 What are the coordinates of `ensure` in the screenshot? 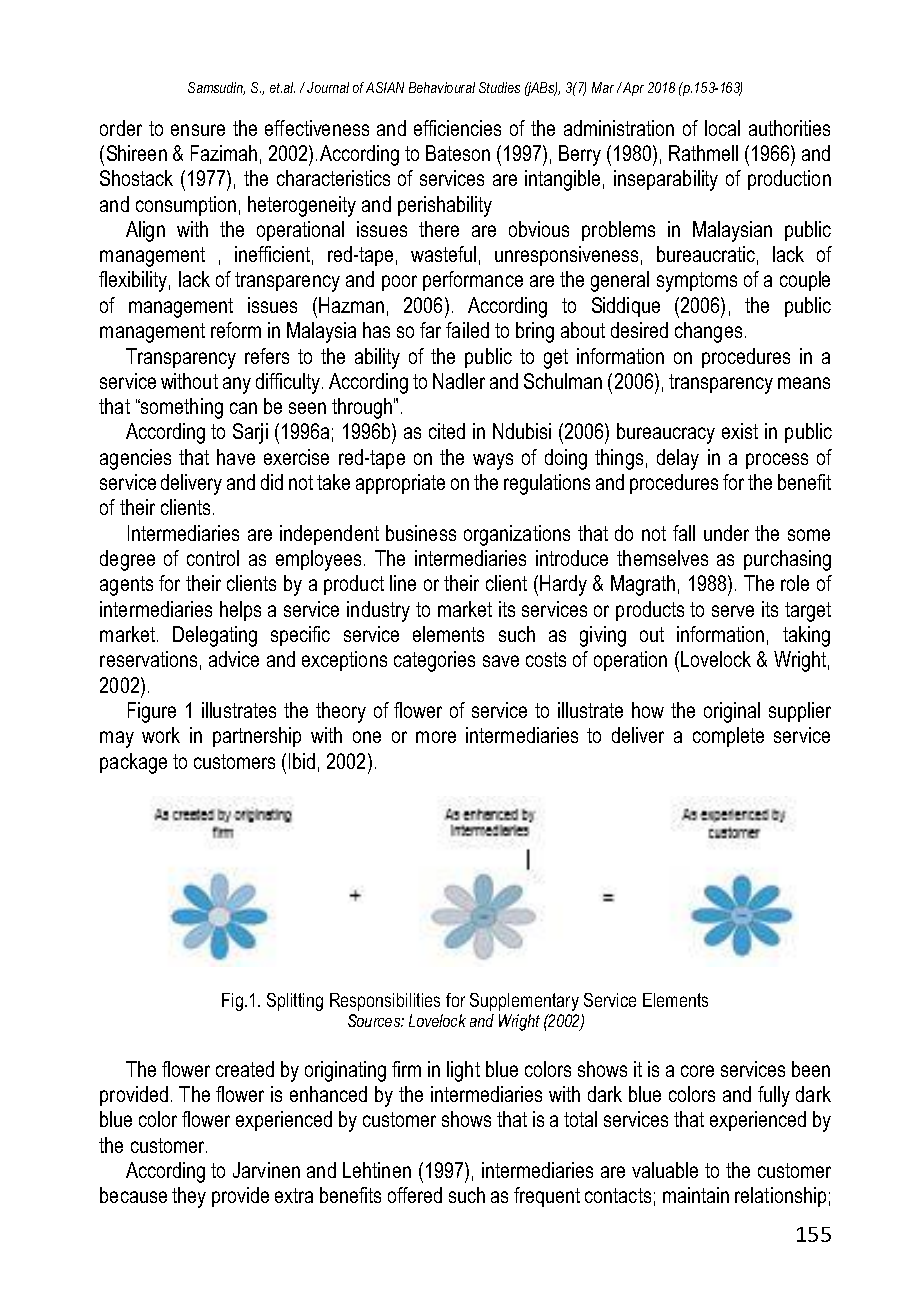 It's located at (198, 130).
